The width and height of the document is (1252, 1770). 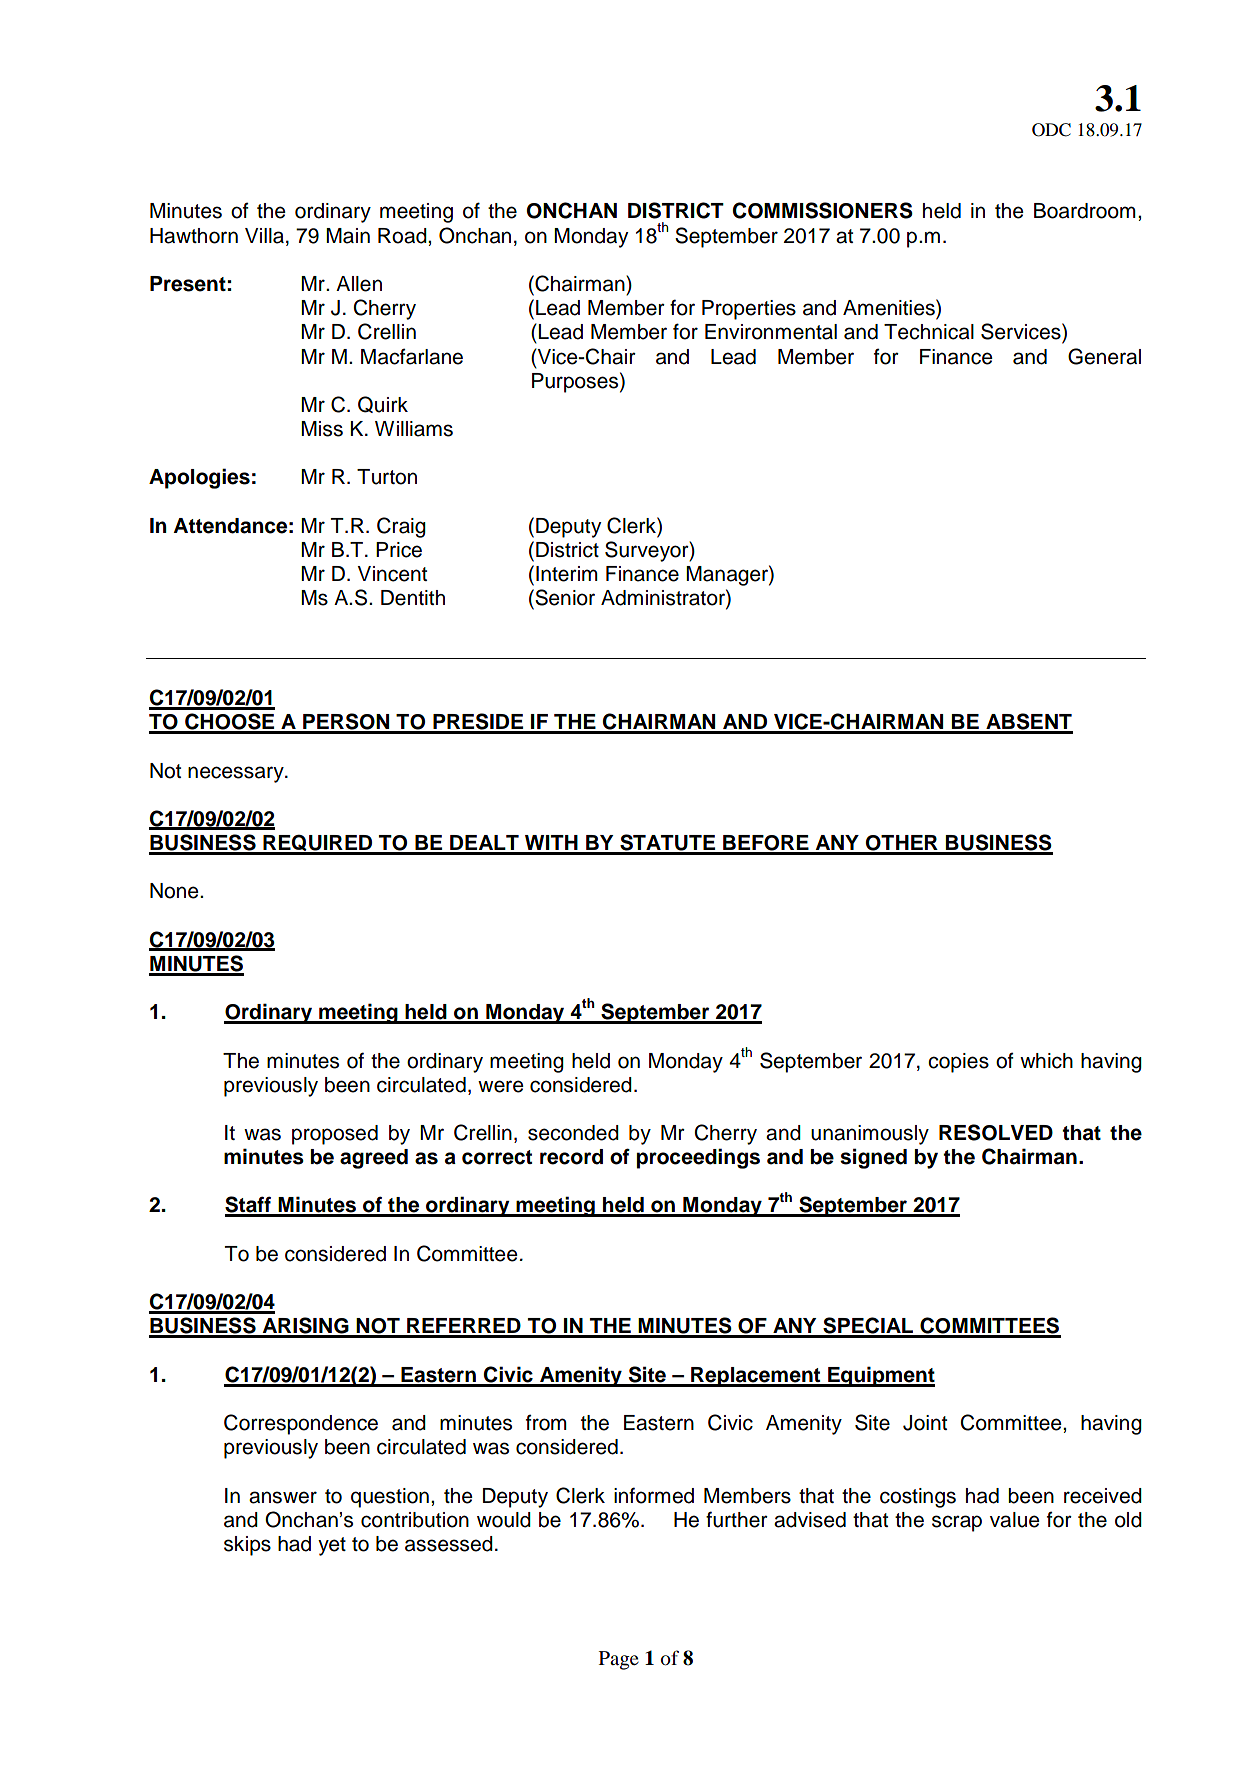 I want to click on ODC, so click(x=1051, y=130).
